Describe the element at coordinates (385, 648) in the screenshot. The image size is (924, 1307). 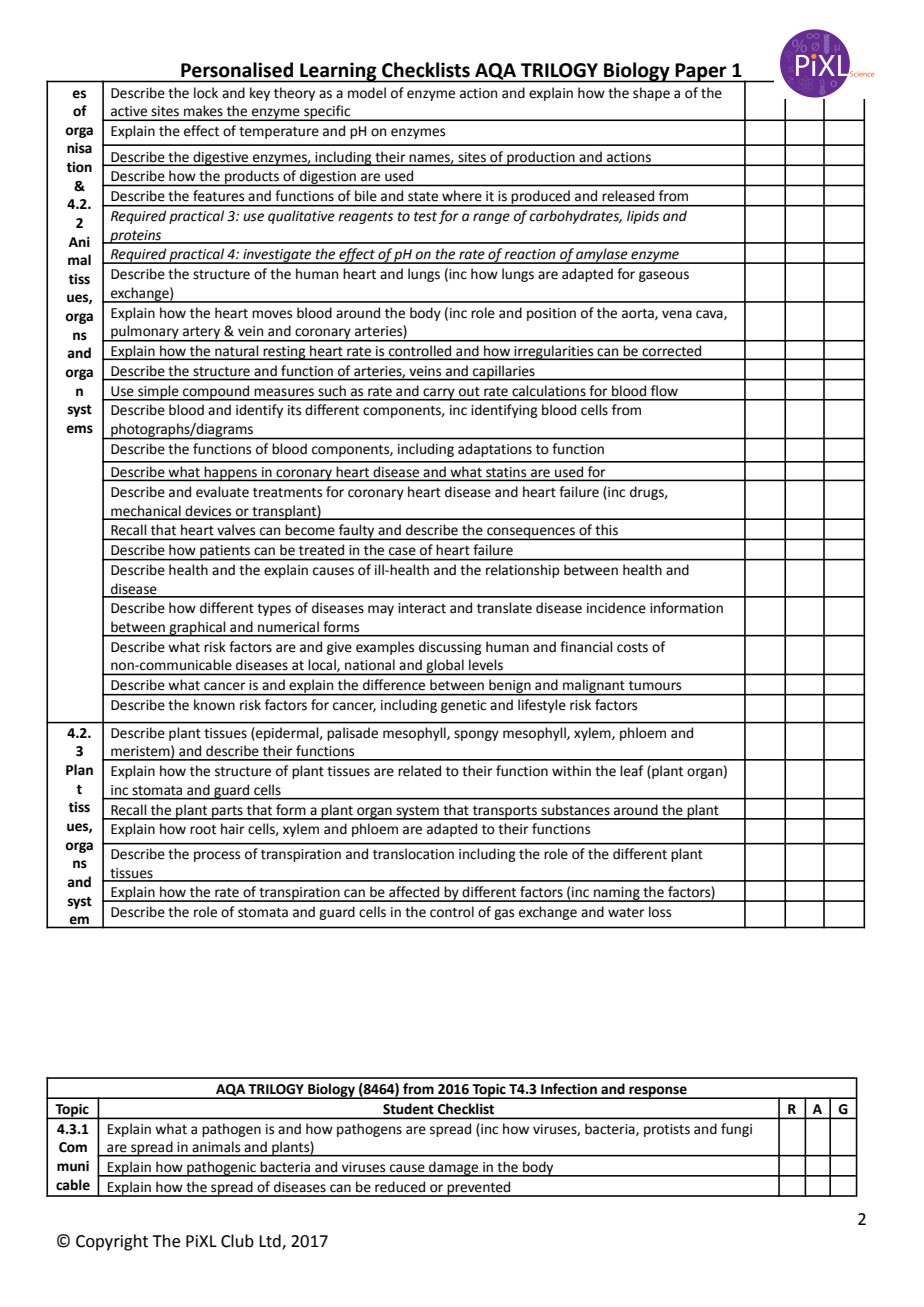
I see `examples` at that location.
